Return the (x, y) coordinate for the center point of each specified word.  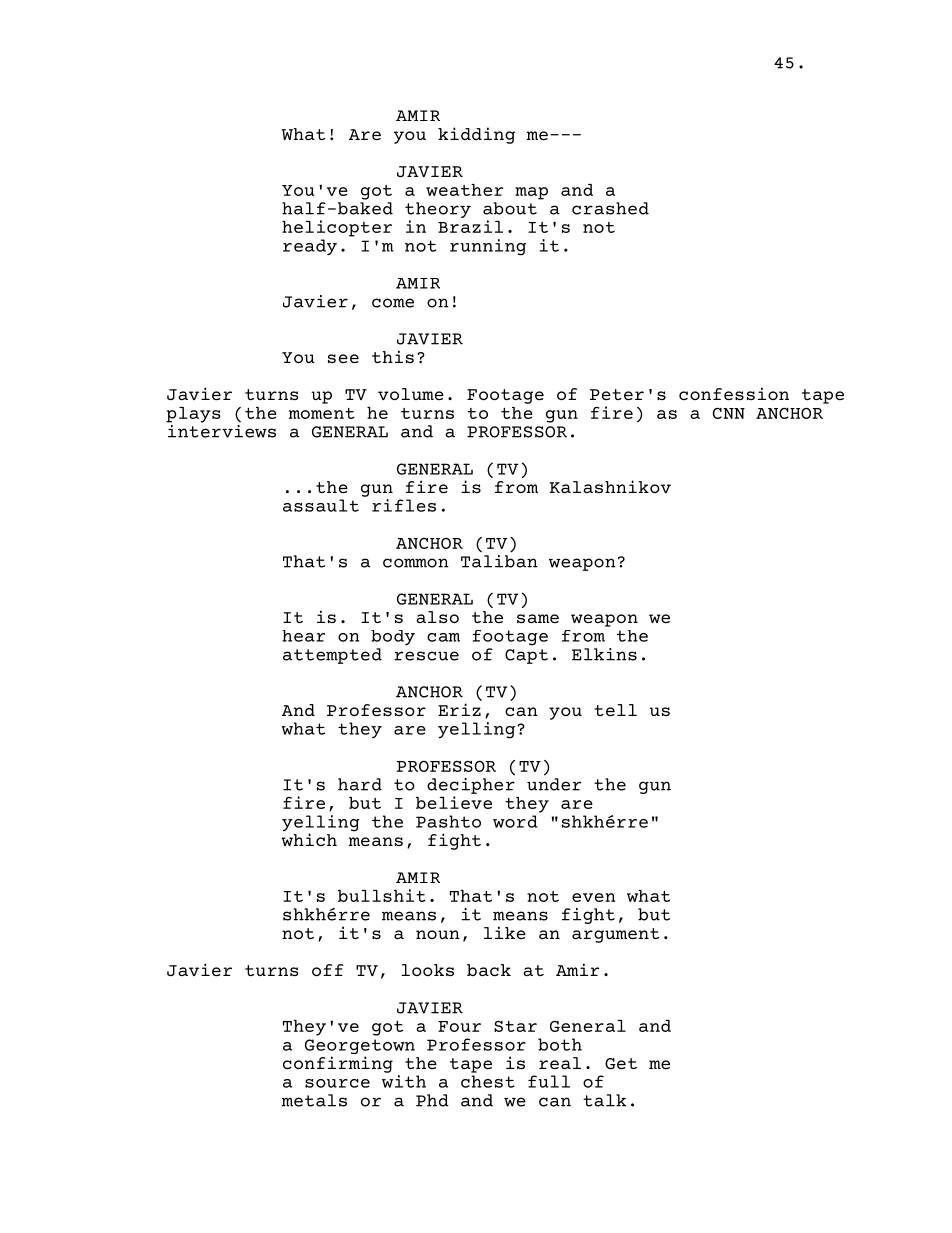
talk (604, 1100)
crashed (610, 208)
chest (488, 1081)
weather (464, 190)
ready (310, 247)
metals (314, 1100)
